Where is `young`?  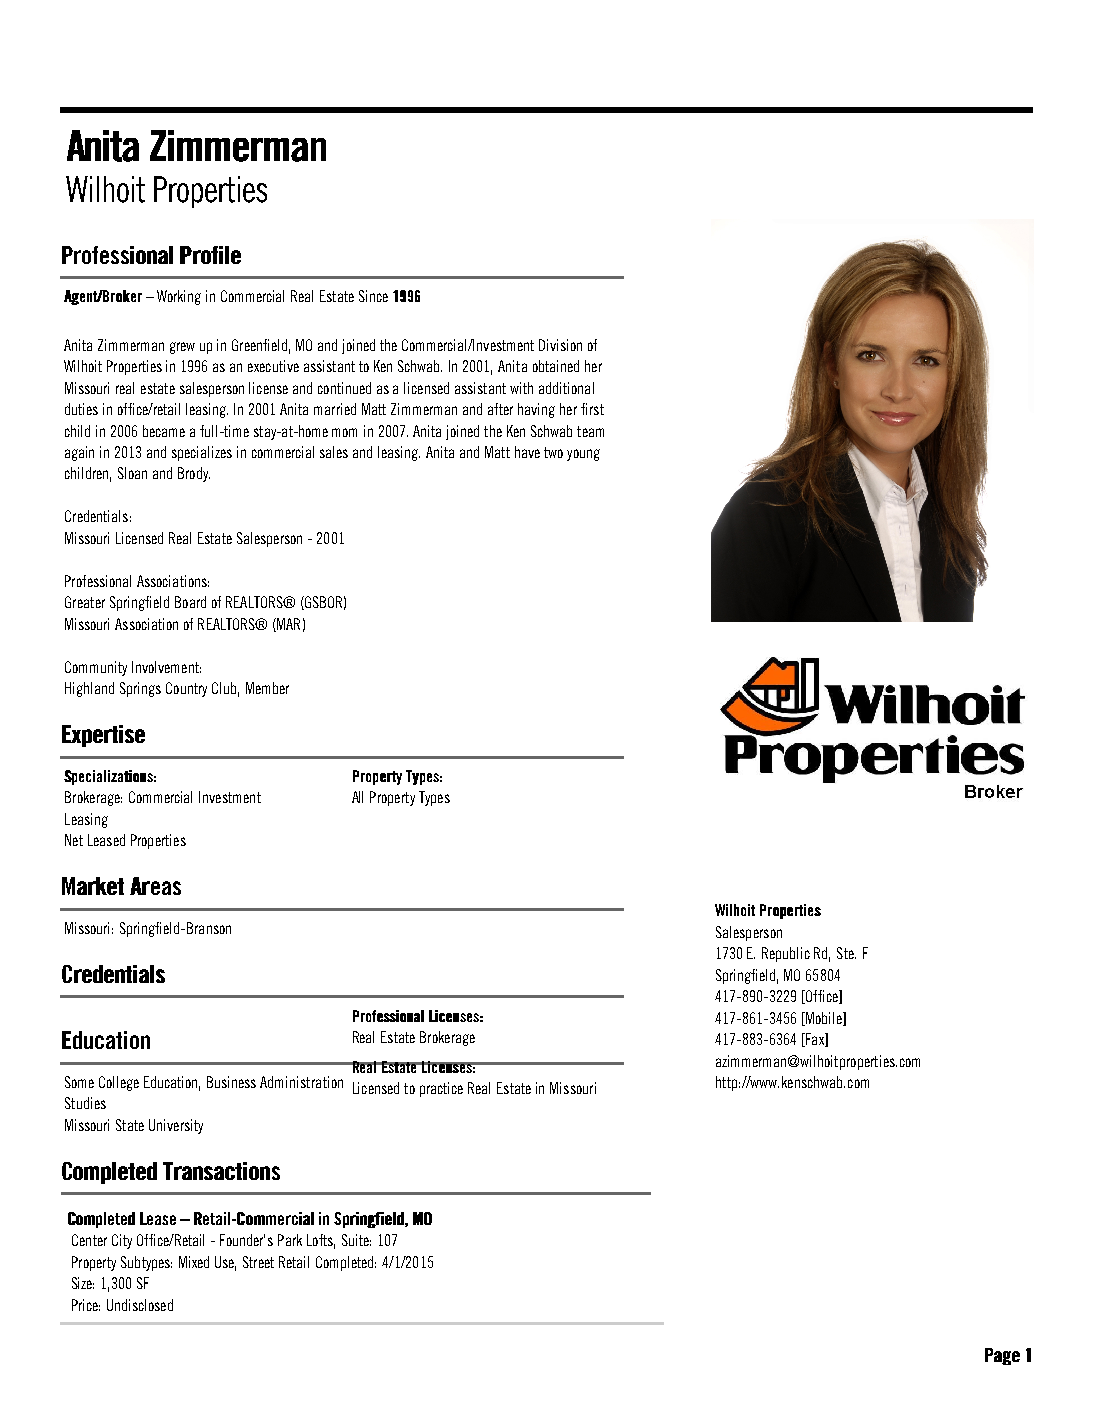
young is located at coordinates (583, 455).
